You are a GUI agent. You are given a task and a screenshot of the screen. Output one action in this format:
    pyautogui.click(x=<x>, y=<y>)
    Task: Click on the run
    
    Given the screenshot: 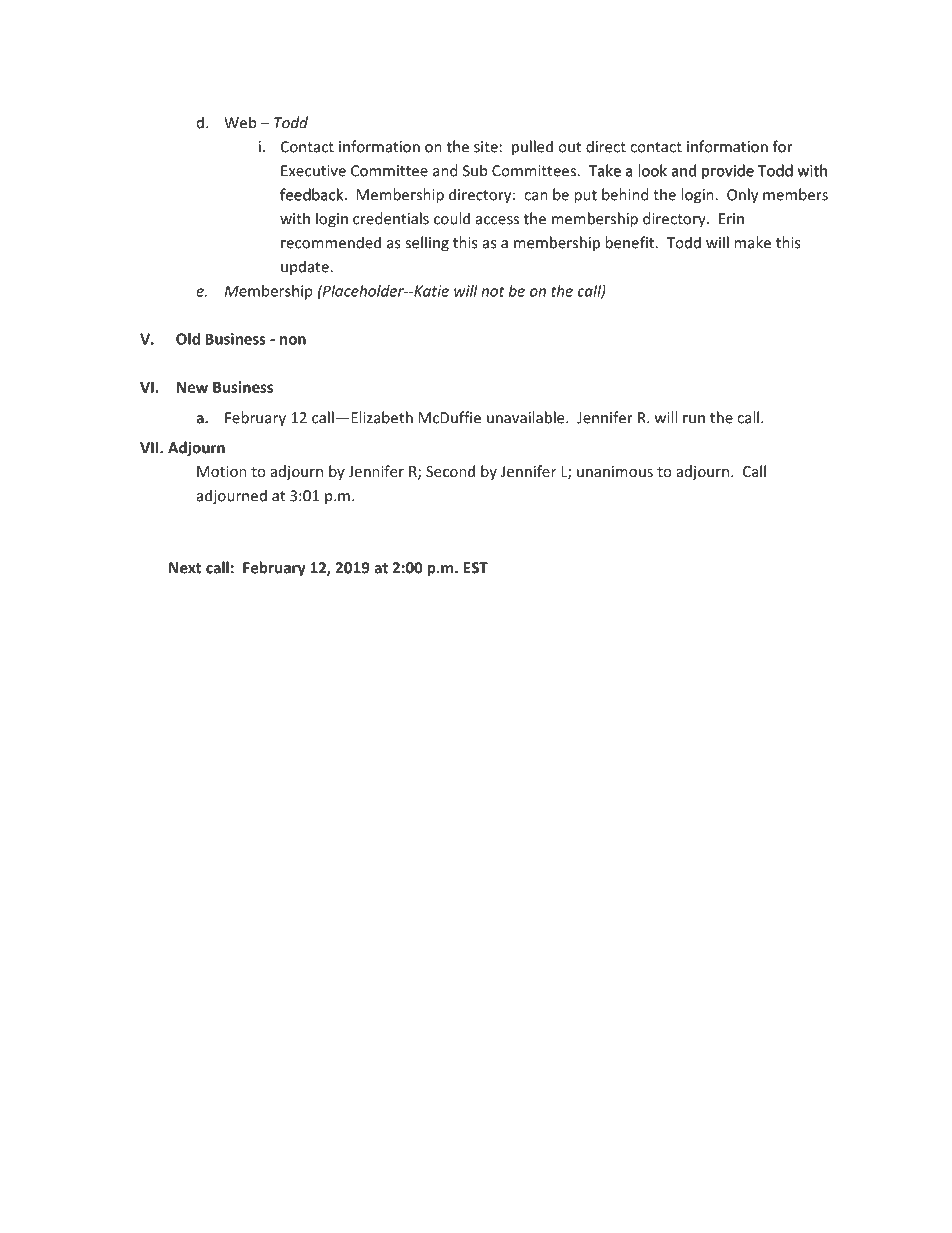 What is the action you would take?
    pyautogui.click(x=694, y=419)
